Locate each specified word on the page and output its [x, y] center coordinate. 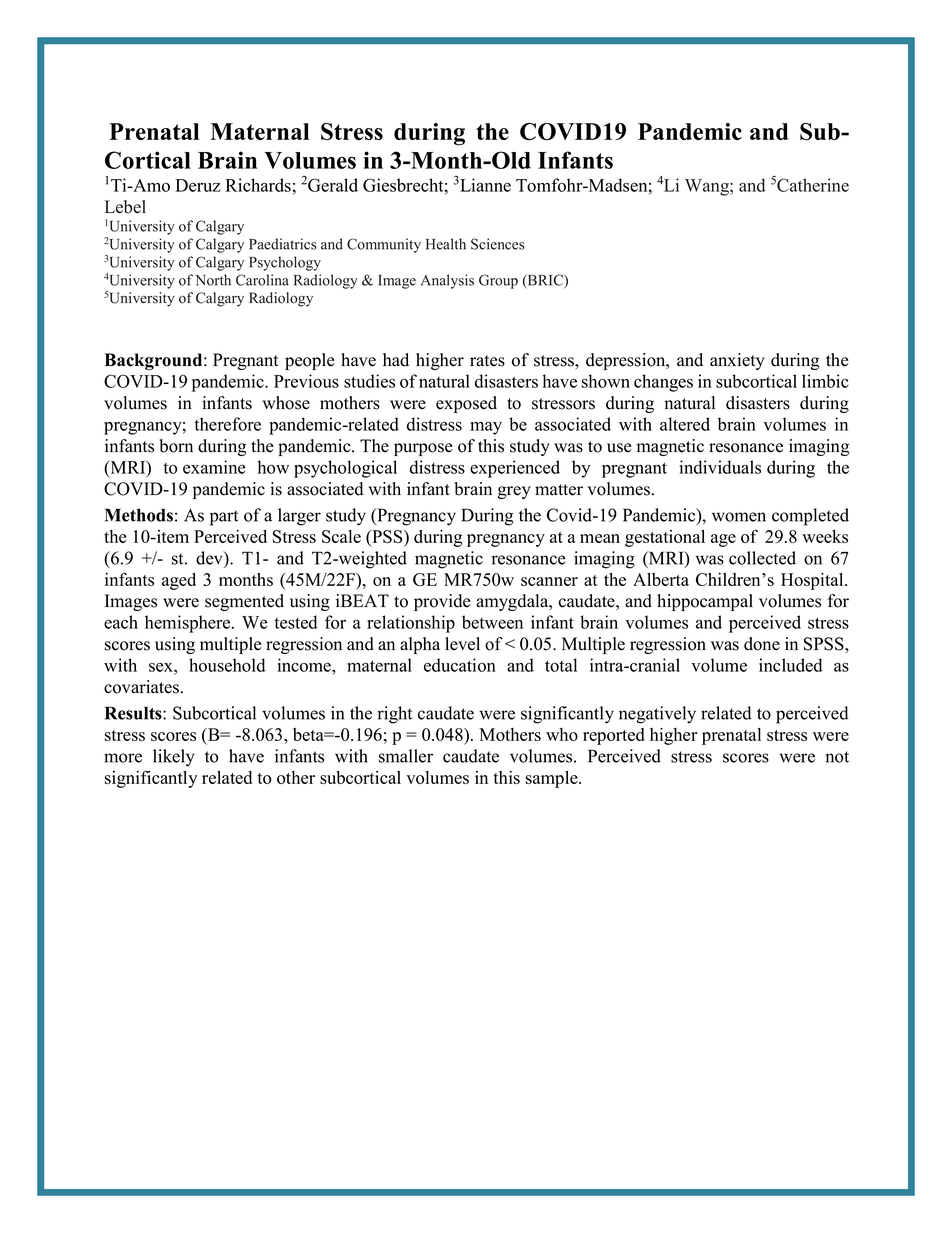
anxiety [737, 361]
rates [487, 361]
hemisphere [189, 624]
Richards [258, 185]
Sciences [498, 244]
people [310, 361]
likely [174, 758]
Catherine [813, 185]
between [492, 622]
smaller [406, 756]
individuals [720, 467]
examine [214, 467]
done [762, 644]
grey [514, 492]
